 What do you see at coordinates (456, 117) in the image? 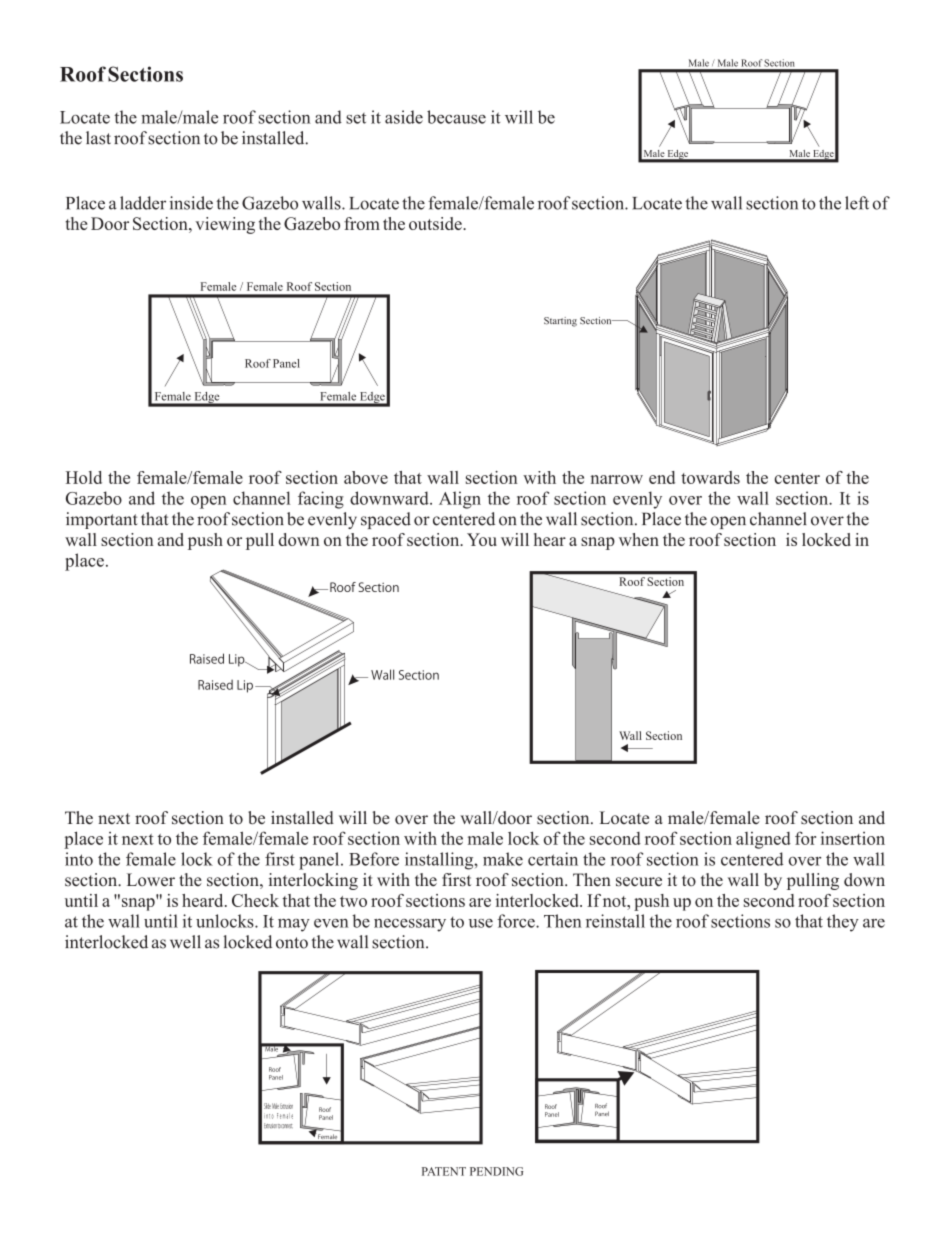
I see `because` at bounding box center [456, 117].
